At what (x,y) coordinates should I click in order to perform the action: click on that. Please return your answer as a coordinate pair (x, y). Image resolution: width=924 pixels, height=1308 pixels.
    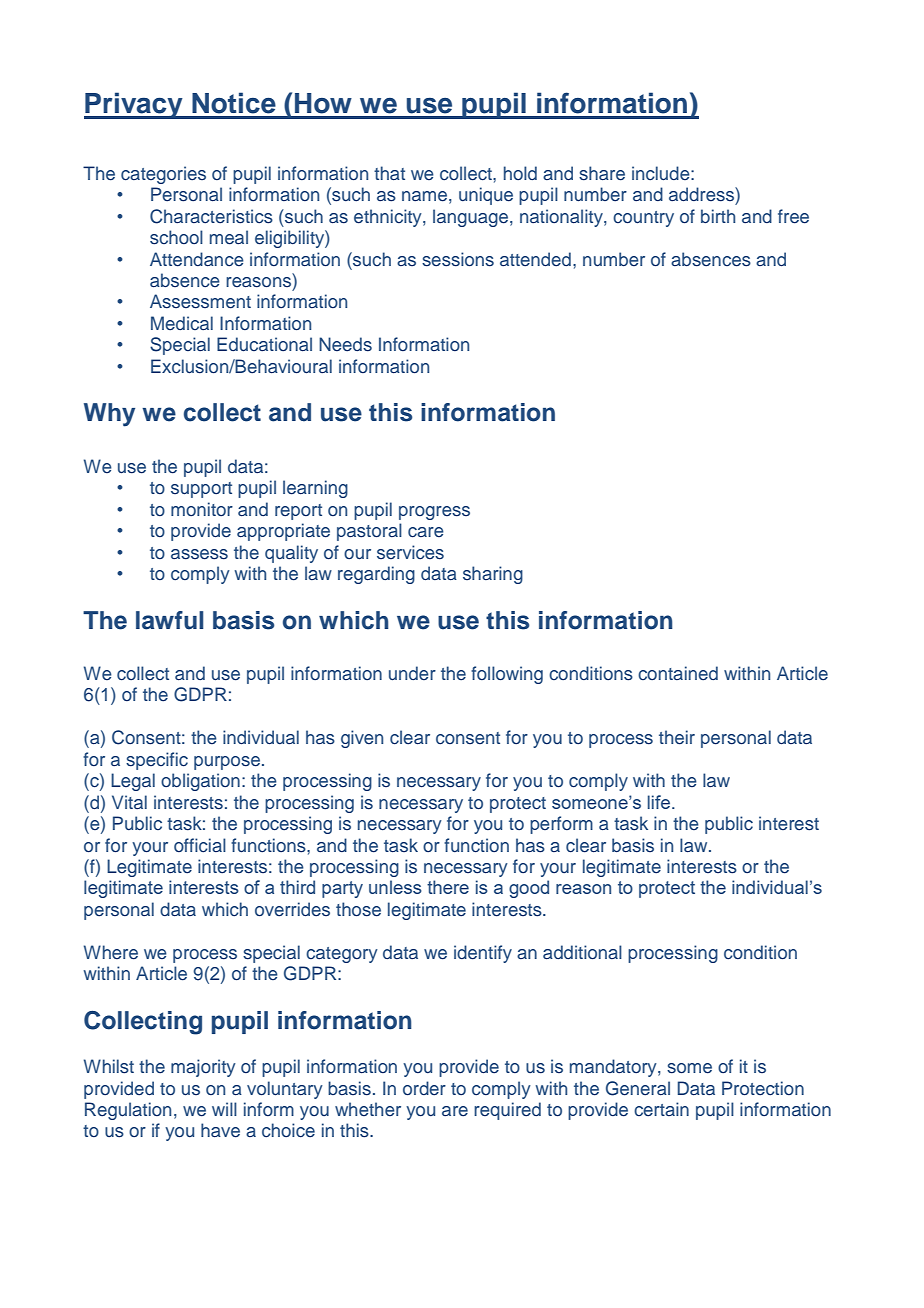
    Looking at the image, I should click on (389, 173).
